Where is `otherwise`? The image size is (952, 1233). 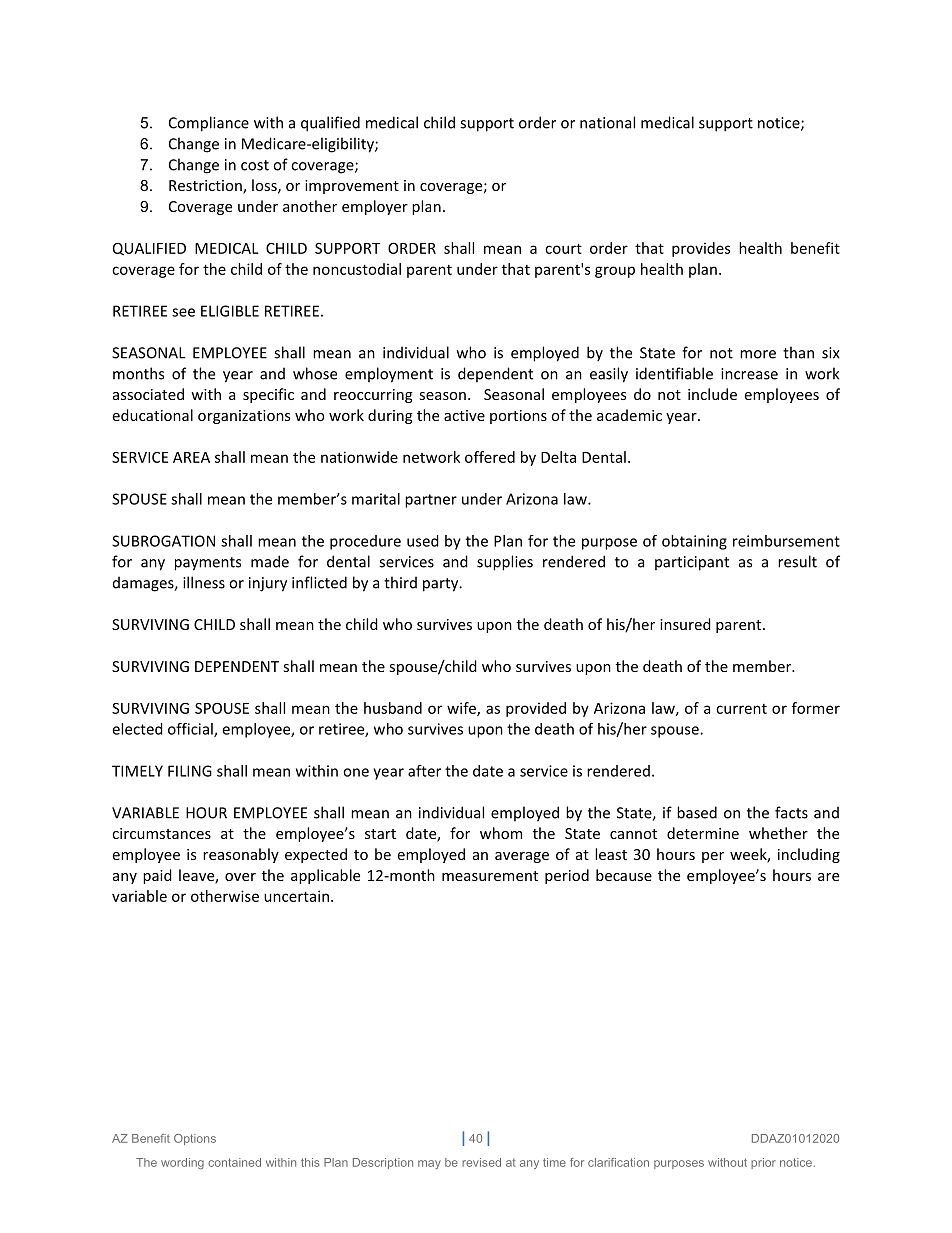 otherwise is located at coordinates (225, 896).
